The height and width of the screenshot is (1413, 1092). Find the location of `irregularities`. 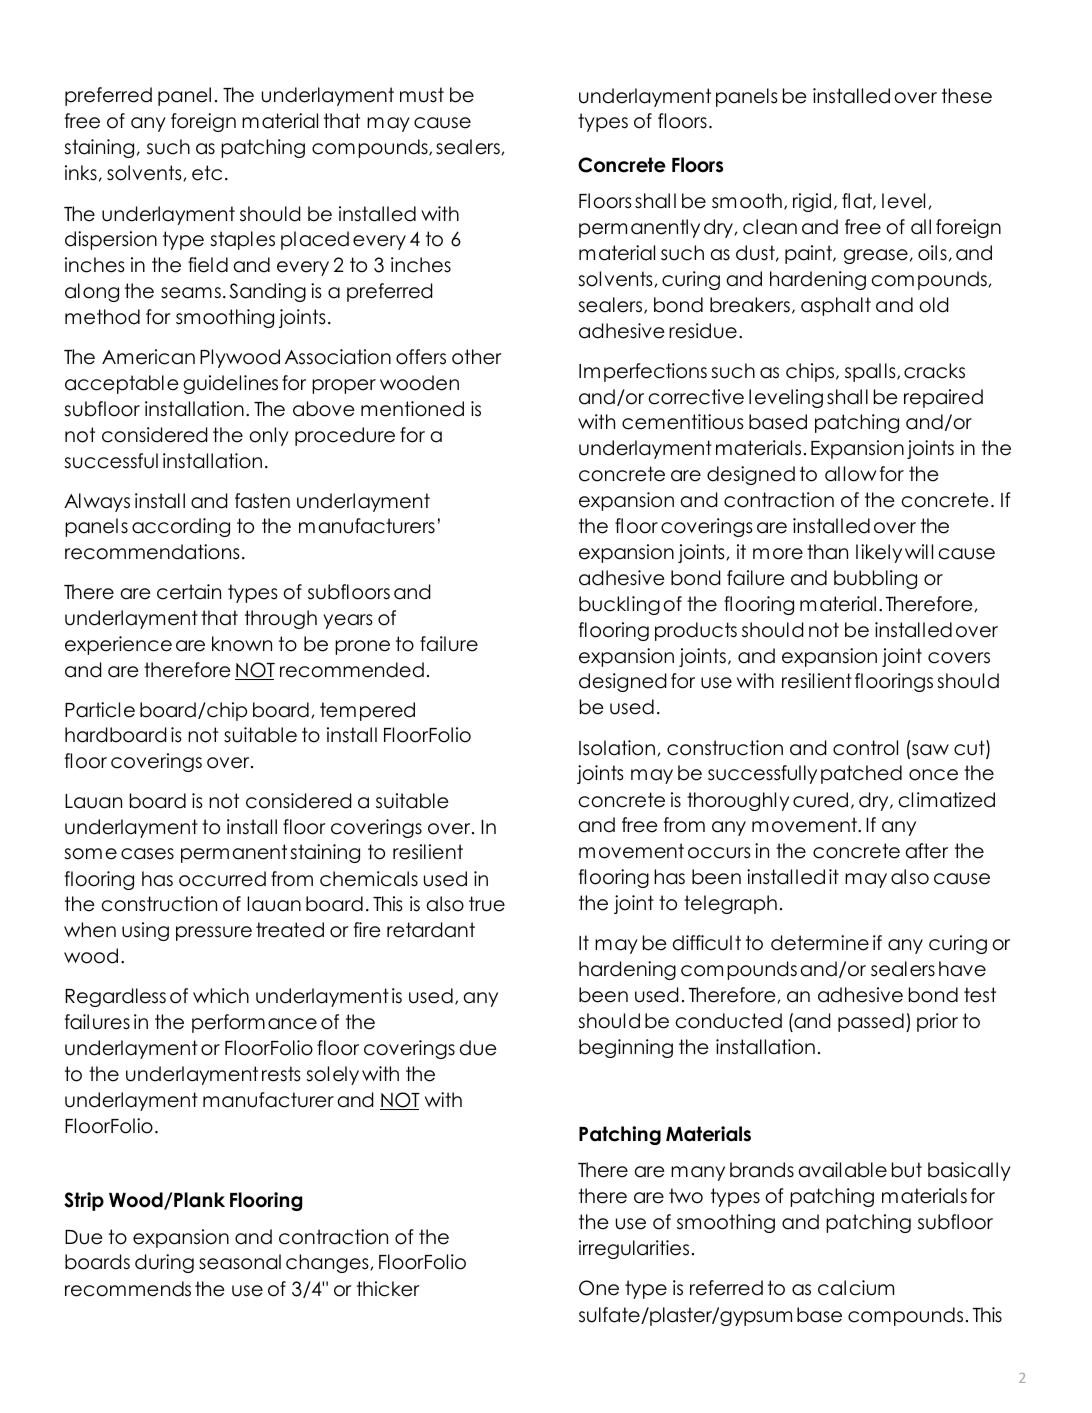

irregularities is located at coordinates (634, 1249).
